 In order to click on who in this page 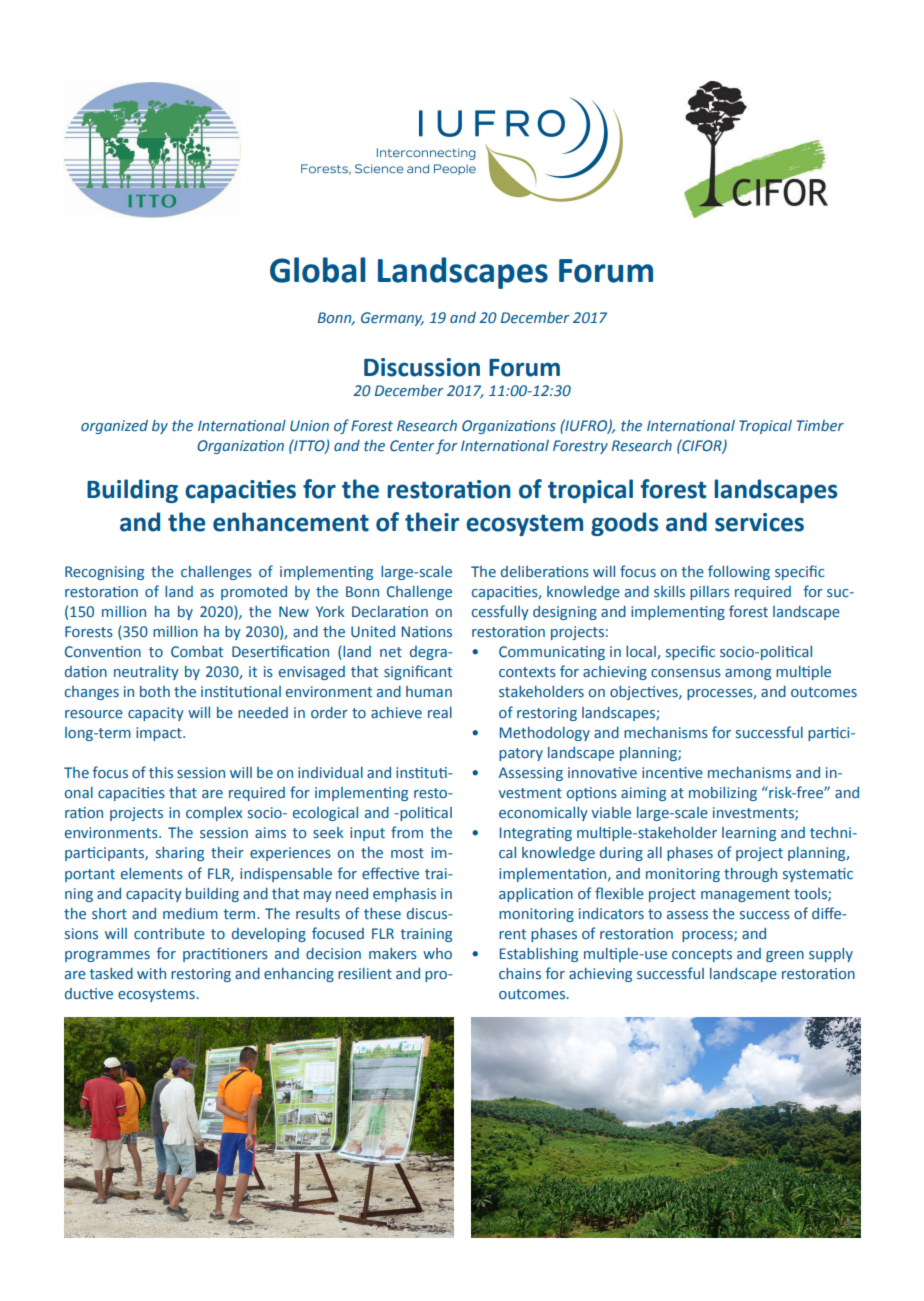, I will do `click(437, 953)`.
